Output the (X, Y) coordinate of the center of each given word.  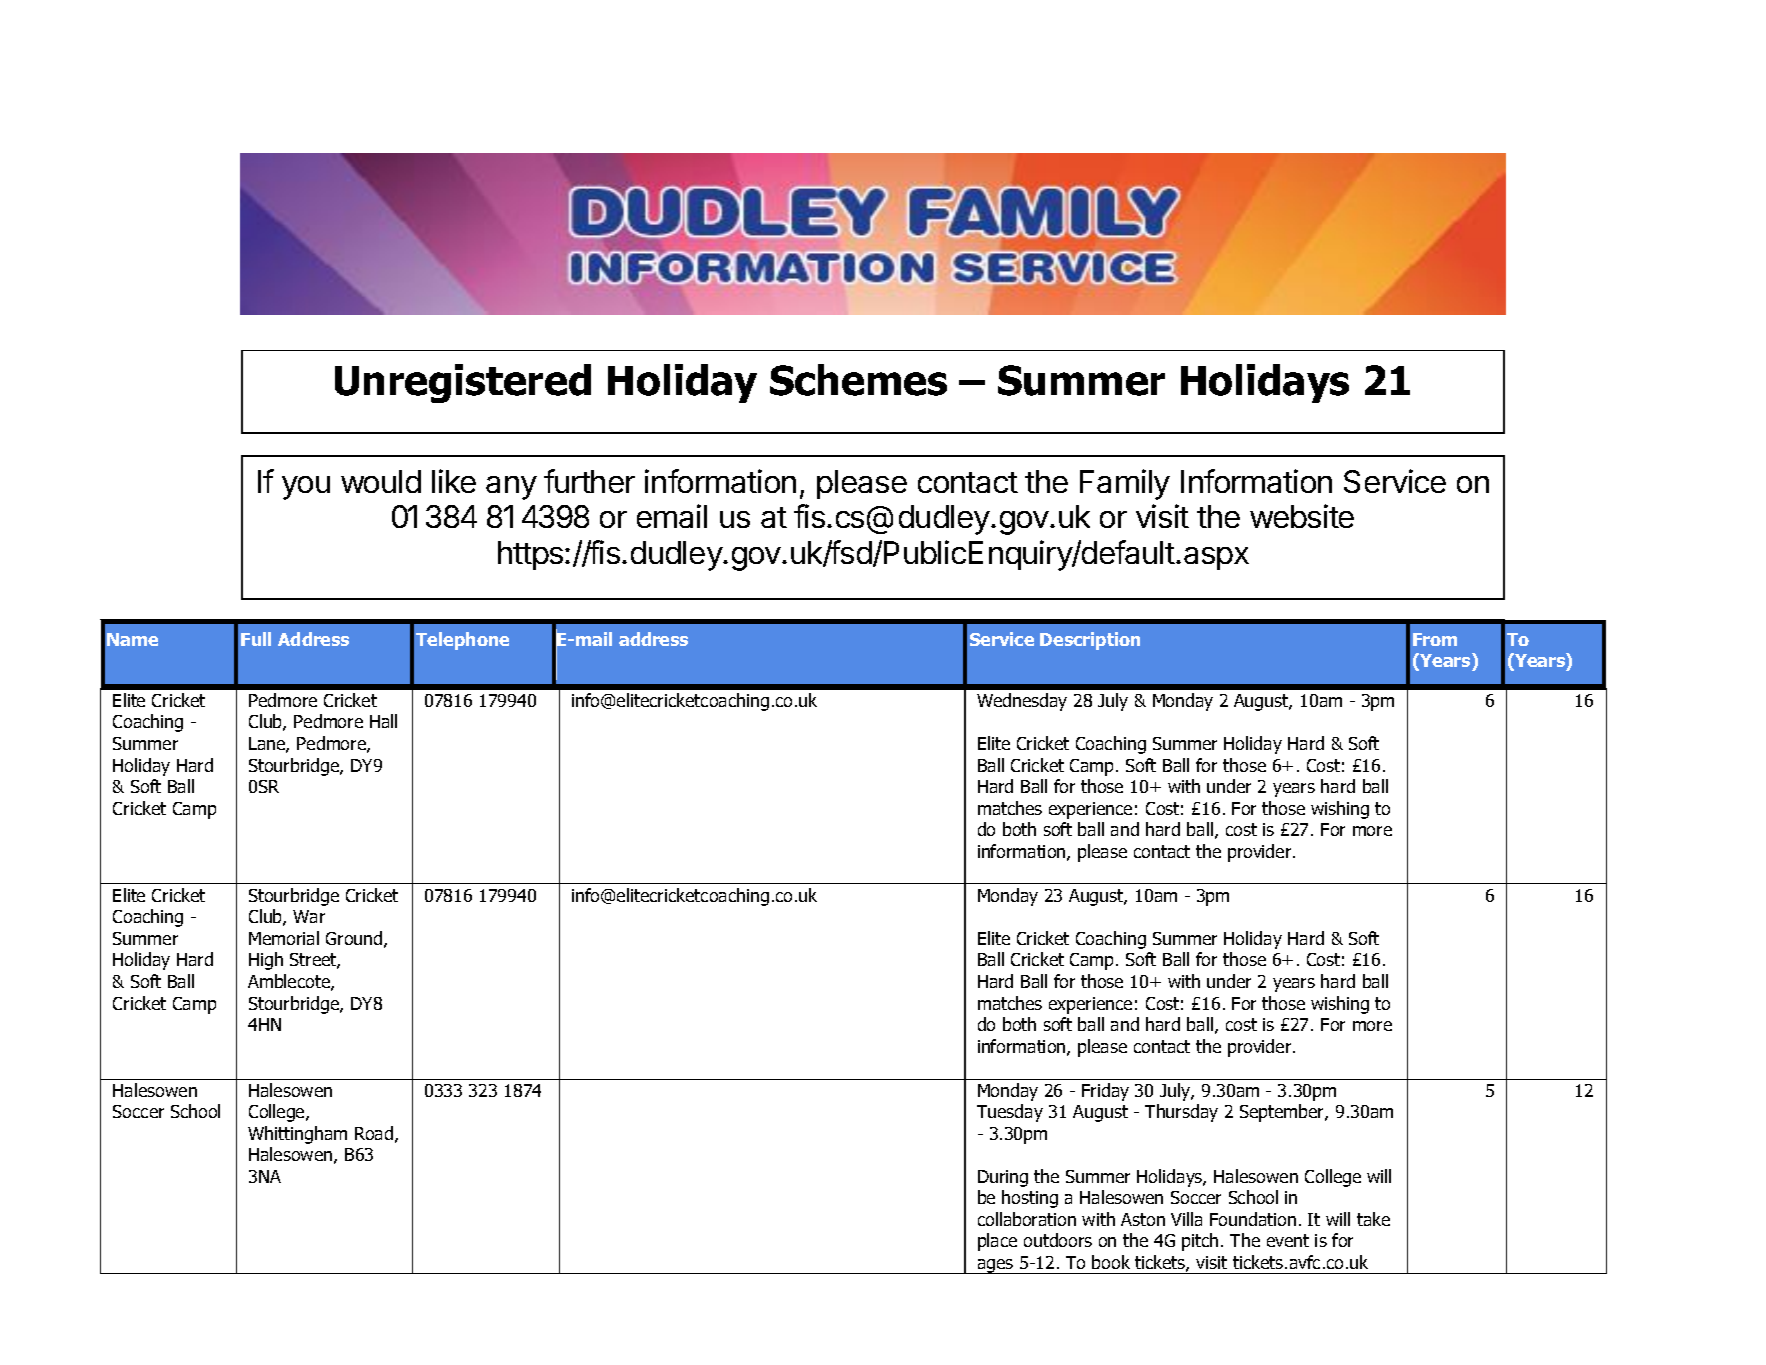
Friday (1105, 1092)
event (1288, 1240)
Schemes (858, 380)
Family (1125, 484)
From (1435, 639)
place (997, 1242)
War (309, 916)
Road (374, 1133)
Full (256, 639)
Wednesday (1022, 702)
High (266, 961)
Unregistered (463, 383)
